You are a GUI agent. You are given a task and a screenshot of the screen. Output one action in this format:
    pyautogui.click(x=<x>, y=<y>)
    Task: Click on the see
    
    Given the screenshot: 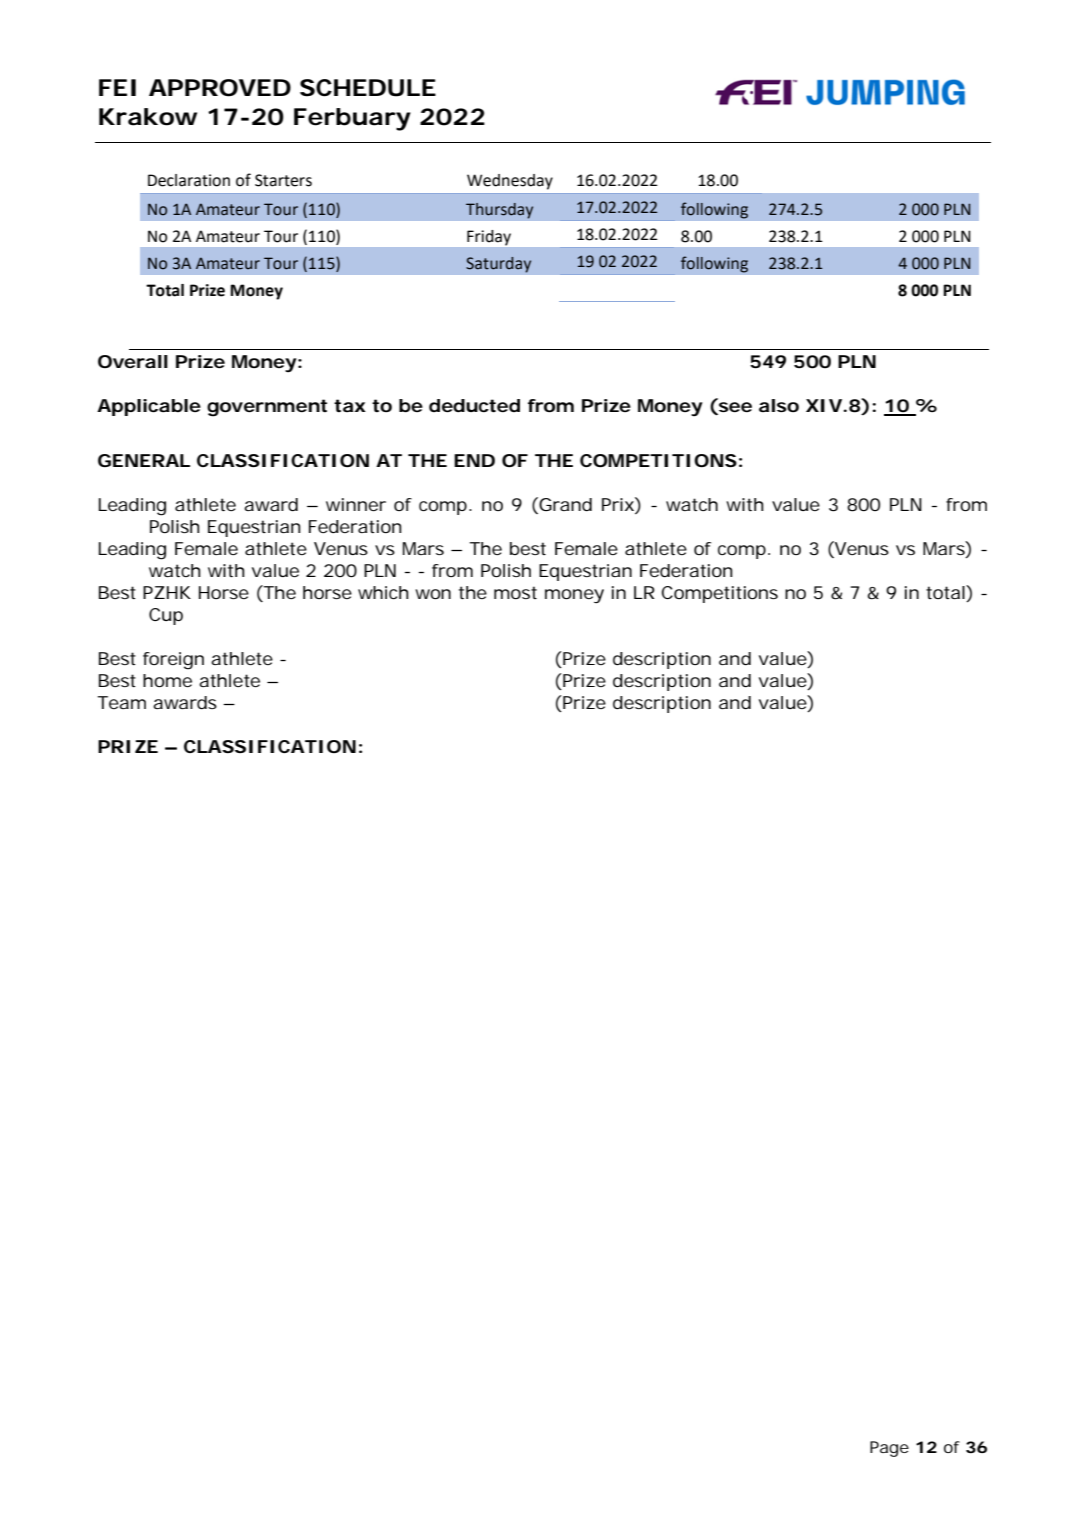 What is the action you would take?
    pyautogui.click(x=734, y=408)
